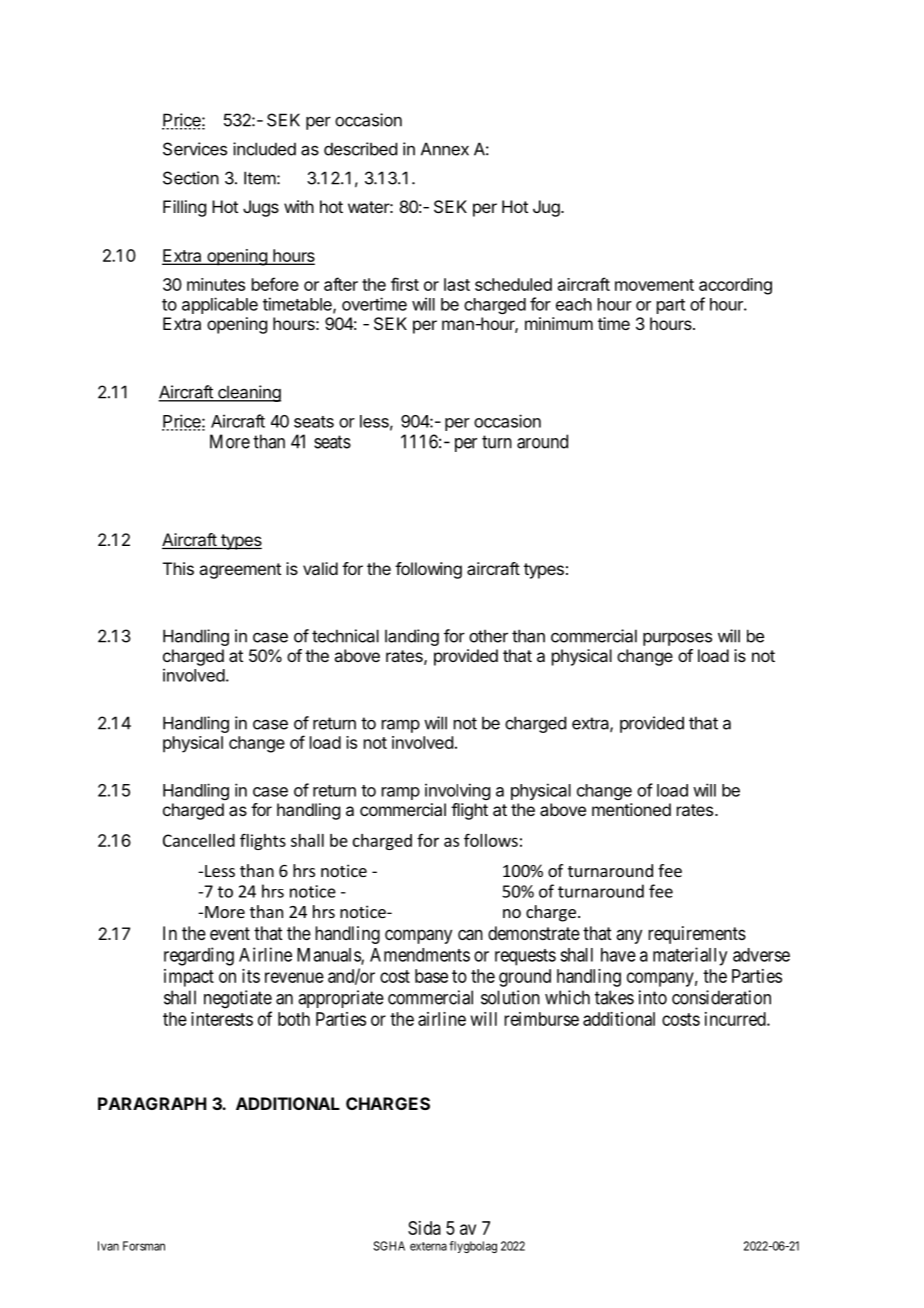  What do you see at coordinates (191, 178) in the document?
I see `Section` at bounding box center [191, 178].
